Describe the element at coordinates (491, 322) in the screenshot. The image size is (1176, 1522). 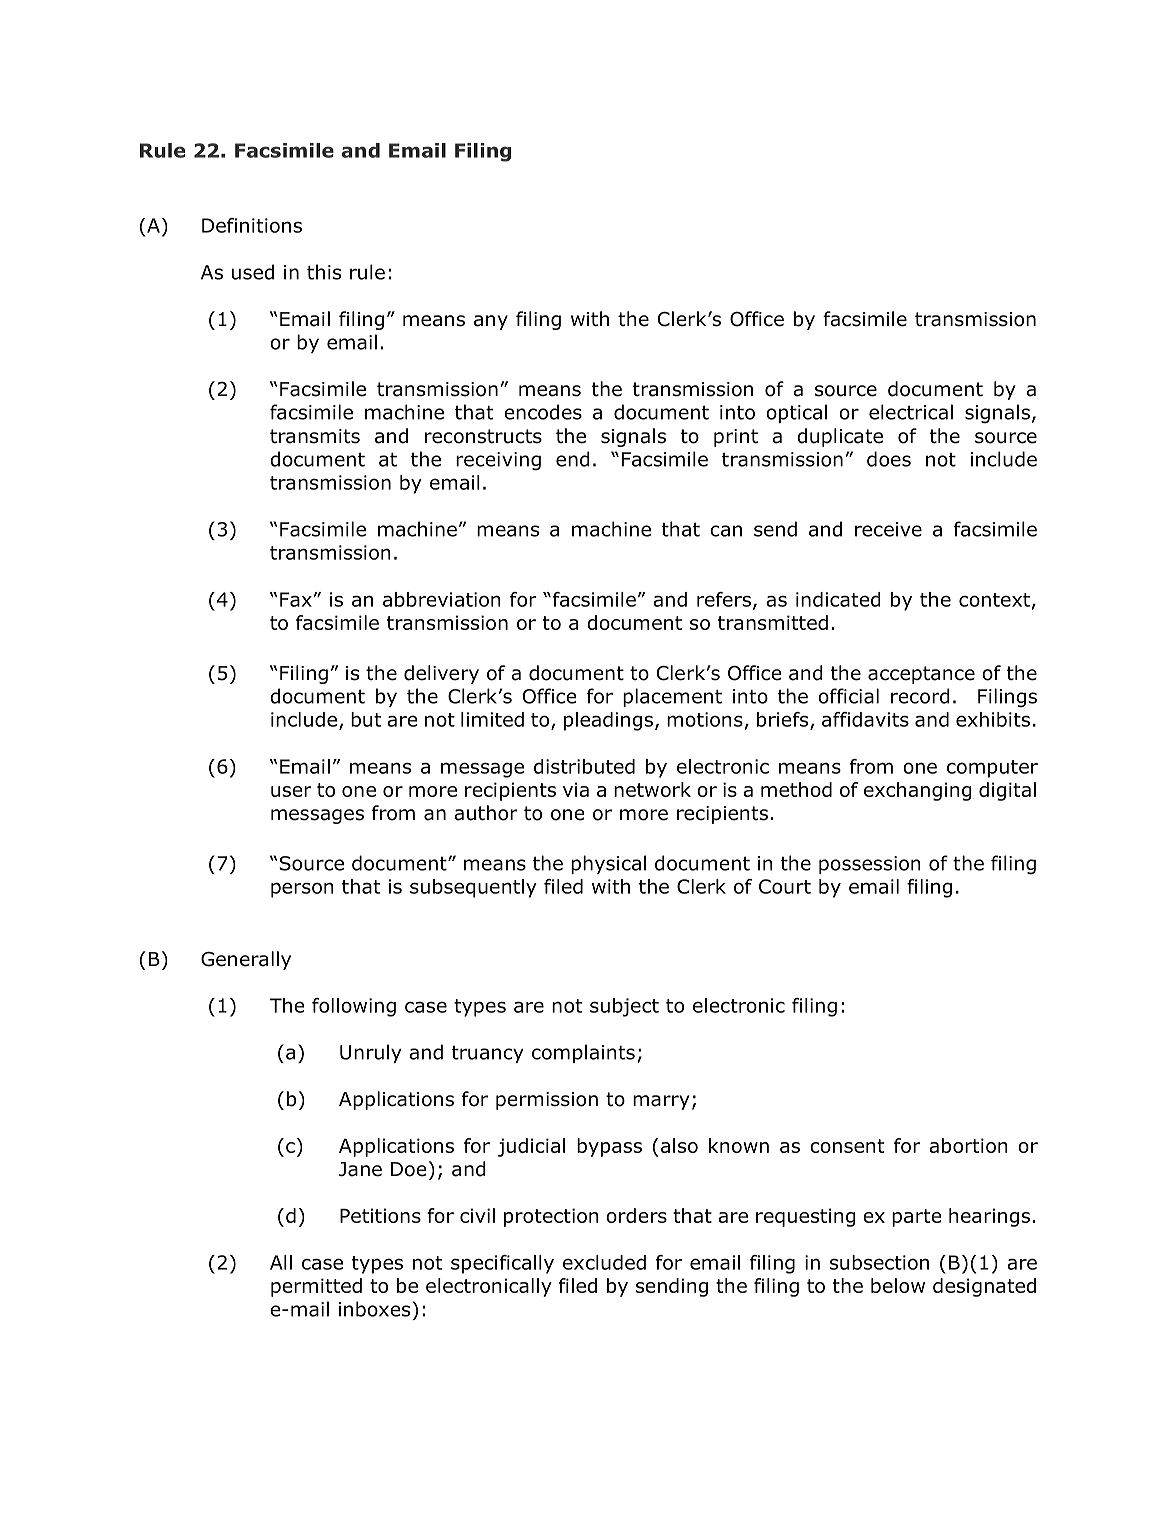
I see `any` at that location.
